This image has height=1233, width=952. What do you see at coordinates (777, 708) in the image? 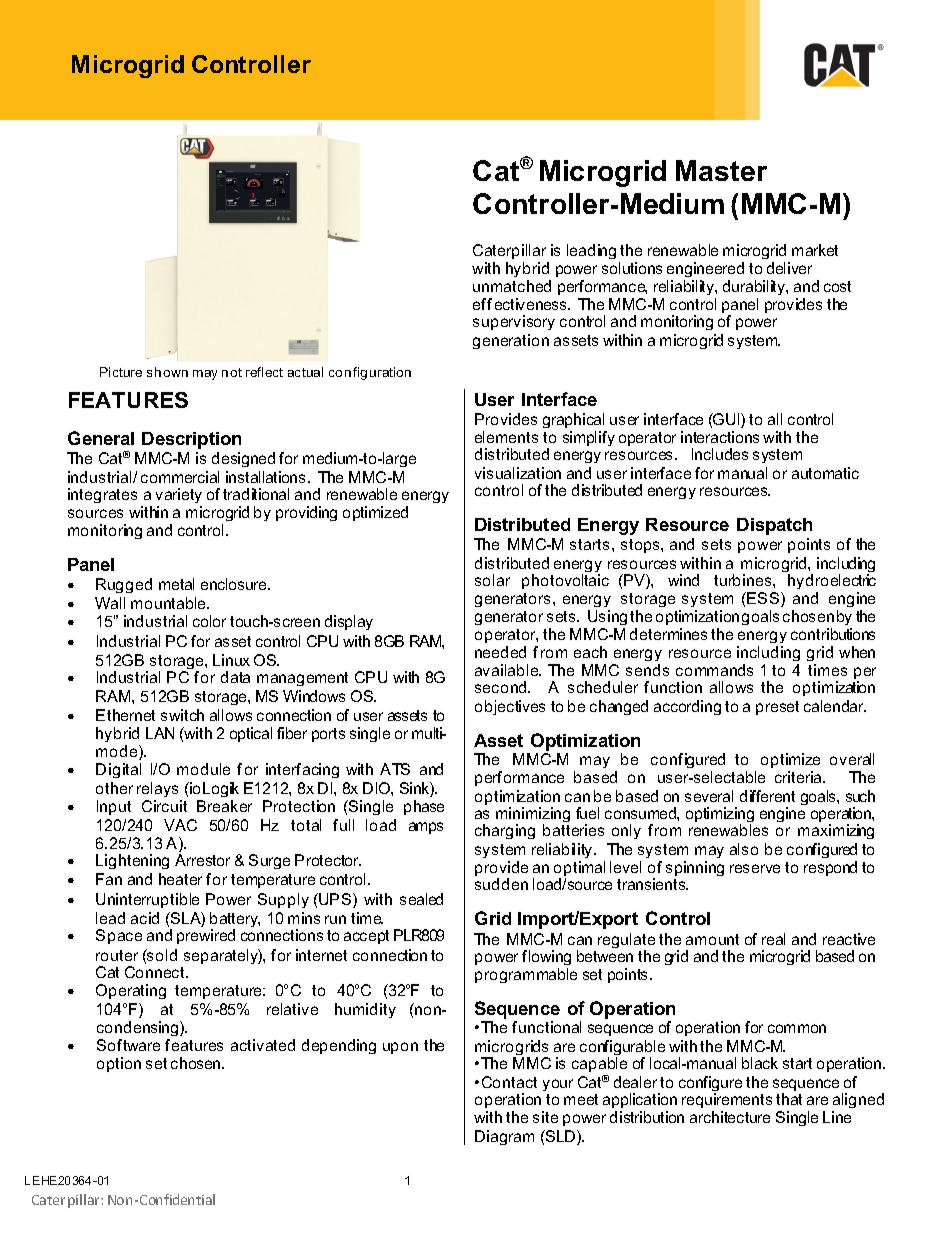
I see `preset` at bounding box center [777, 708].
